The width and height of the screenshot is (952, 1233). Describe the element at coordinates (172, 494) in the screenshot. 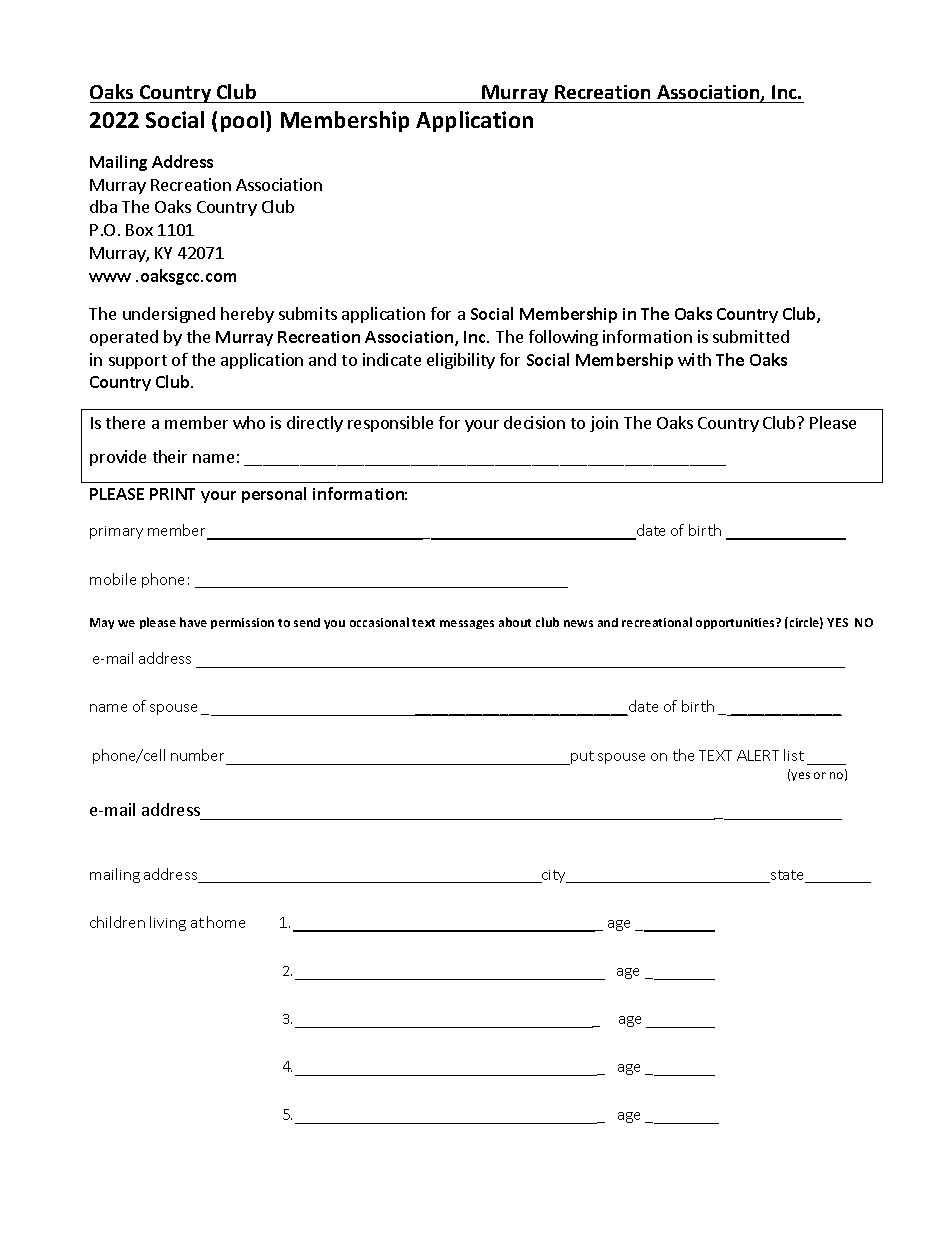

I see `PRINT` at that location.
